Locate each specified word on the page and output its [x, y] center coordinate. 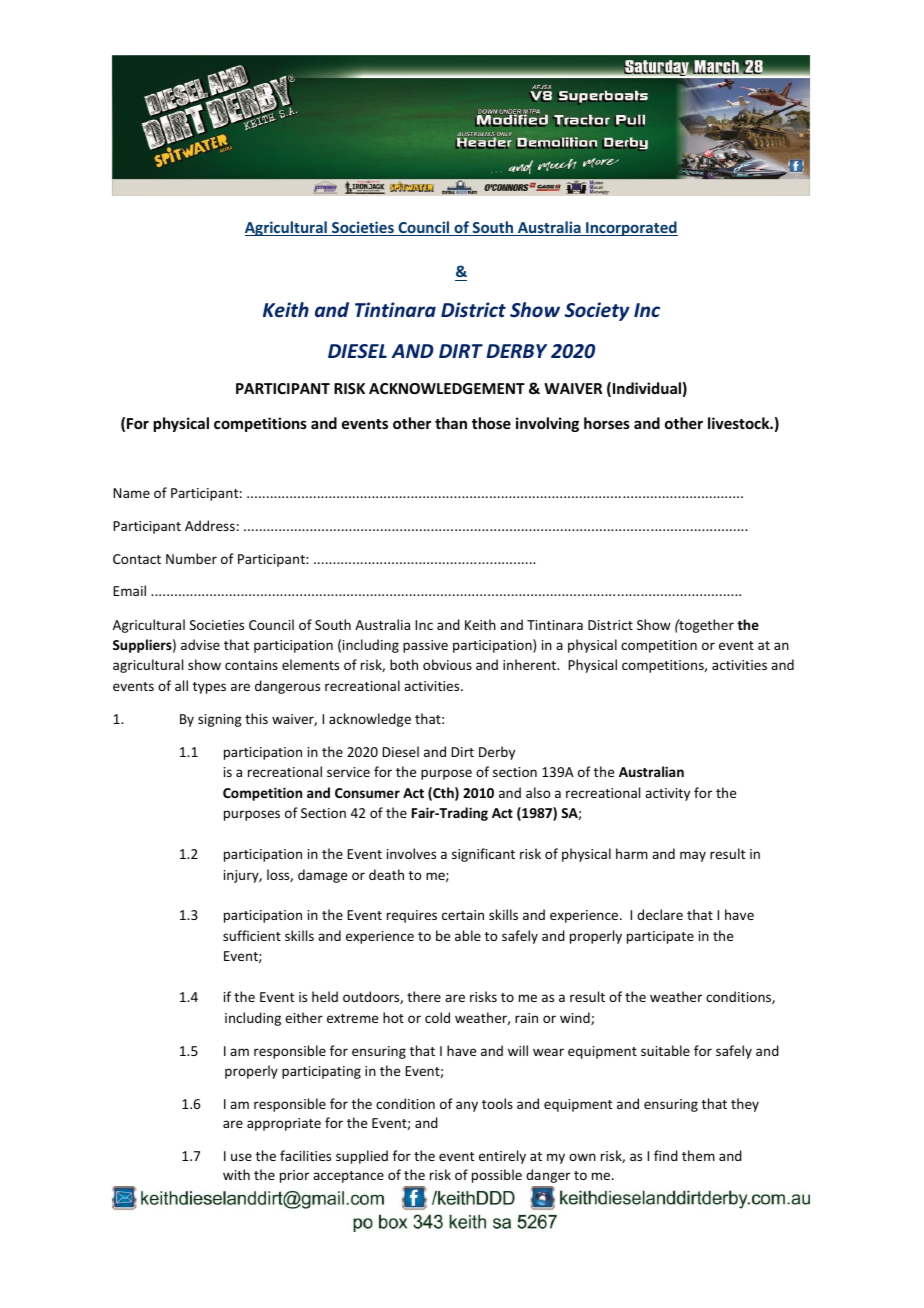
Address [210, 525]
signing [220, 720]
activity [667, 794]
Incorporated [631, 228]
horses [607, 423]
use [241, 1157]
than [451, 423]
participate [660, 937]
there [424, 996]
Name [131, 493]
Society [597, 311]
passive [425, 646]
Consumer [367, 793]
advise [200, 644]
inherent [531, 664]
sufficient [252, 935]
